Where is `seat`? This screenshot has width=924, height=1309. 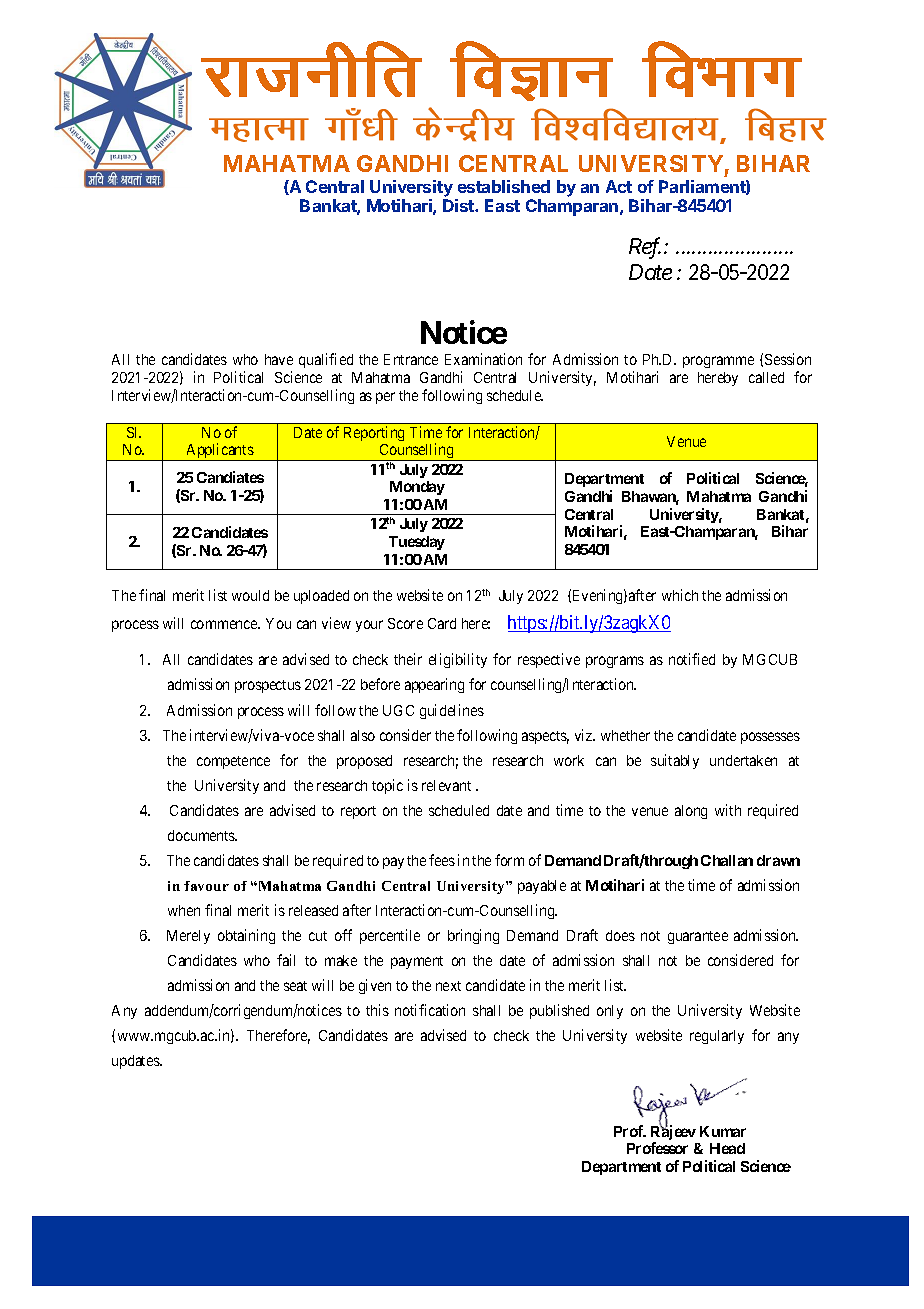
seat is located at coordinates (295, 986).
